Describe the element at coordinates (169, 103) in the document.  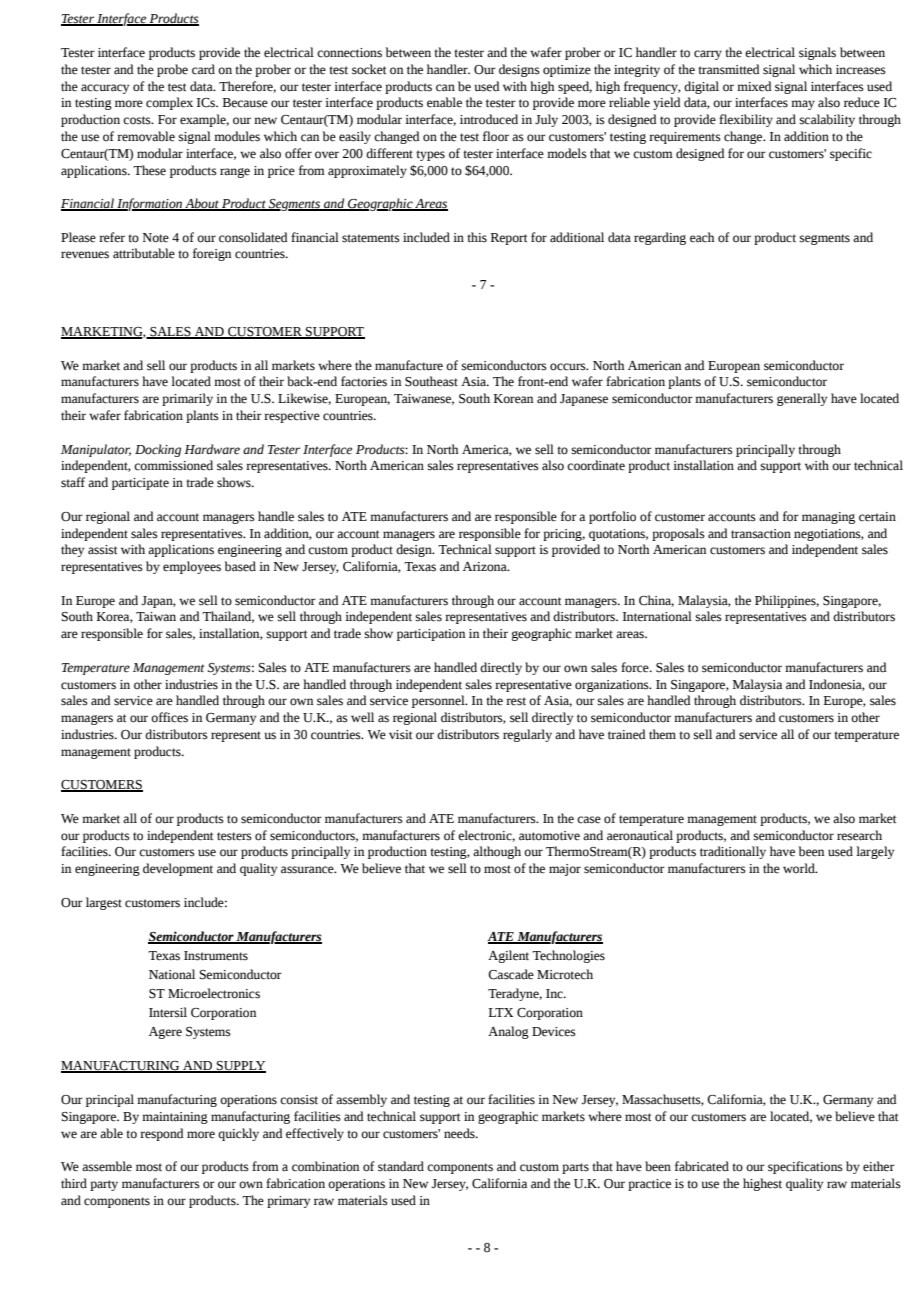
I see `complex` at that location.
